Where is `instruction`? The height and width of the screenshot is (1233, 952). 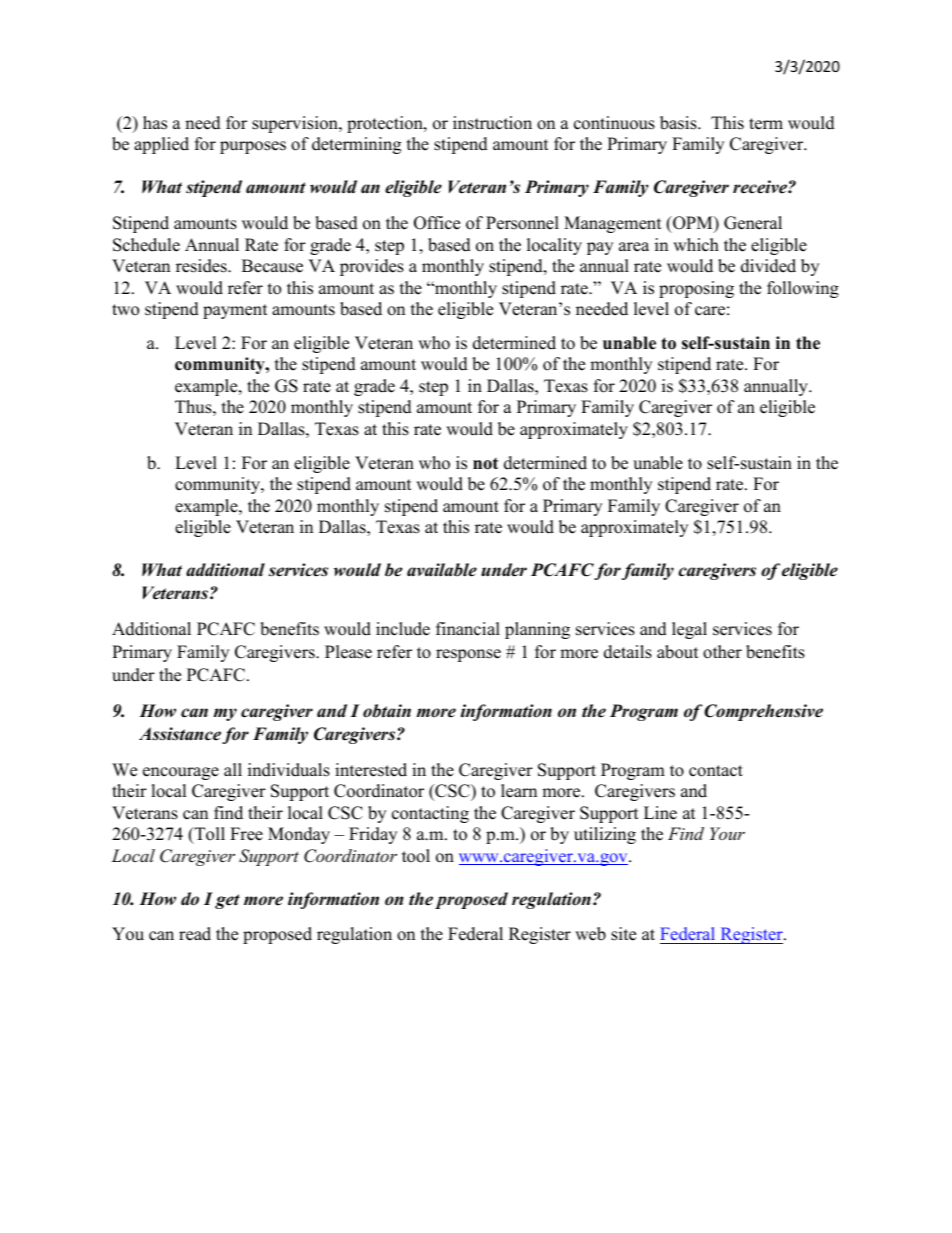
instruction is located at coordinates (492, 123).
